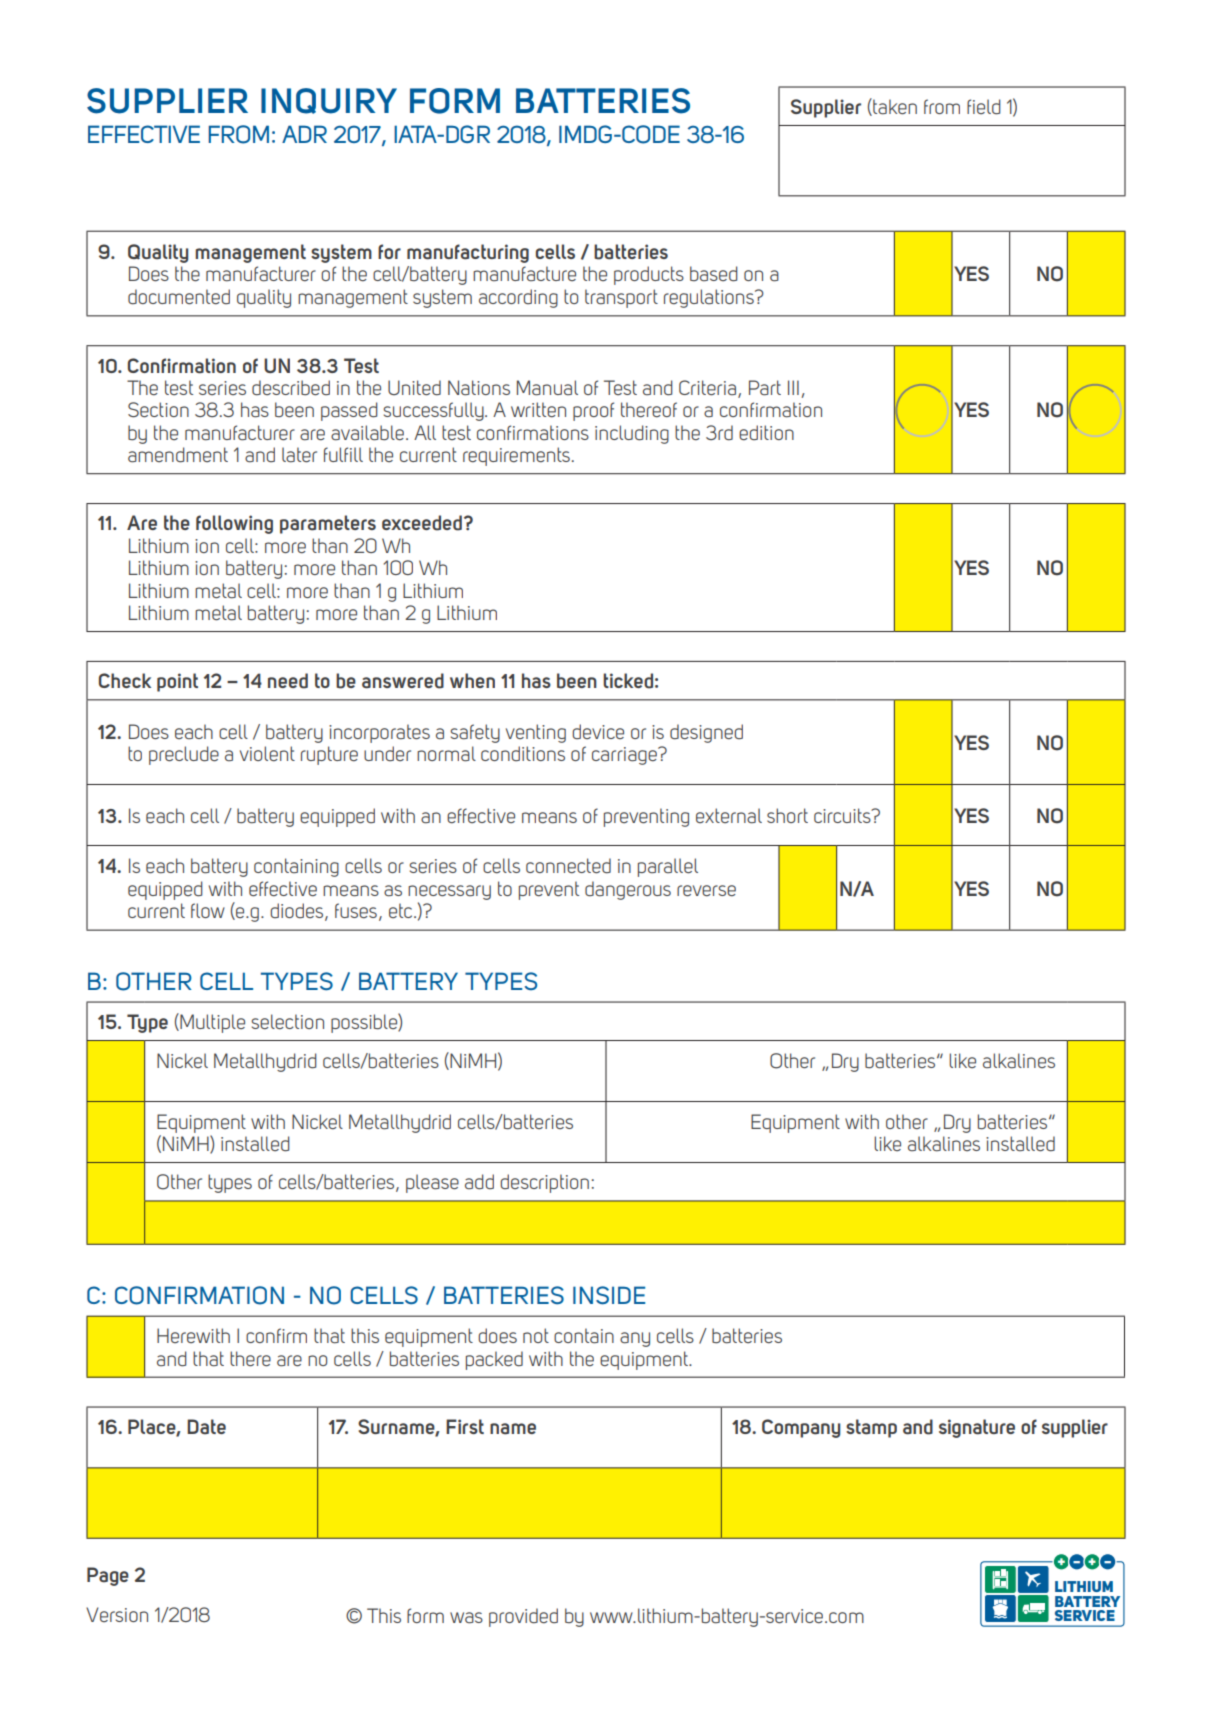  Describe the element at coordinates (766, 432) in the page. I see `edition` at that location.
